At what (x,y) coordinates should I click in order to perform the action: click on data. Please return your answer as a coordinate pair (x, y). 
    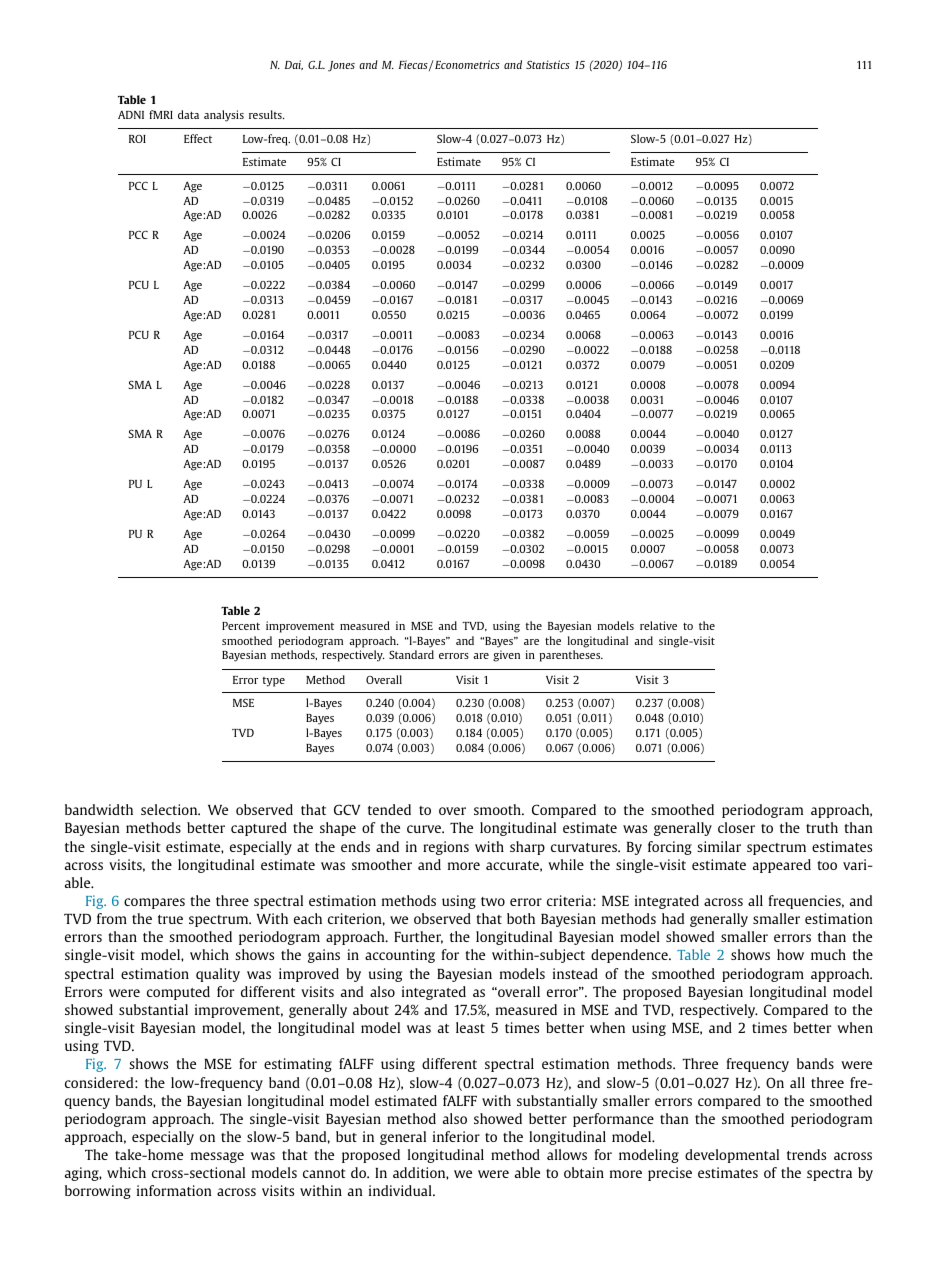
    Looking at the image, I should click on (188, 114).
